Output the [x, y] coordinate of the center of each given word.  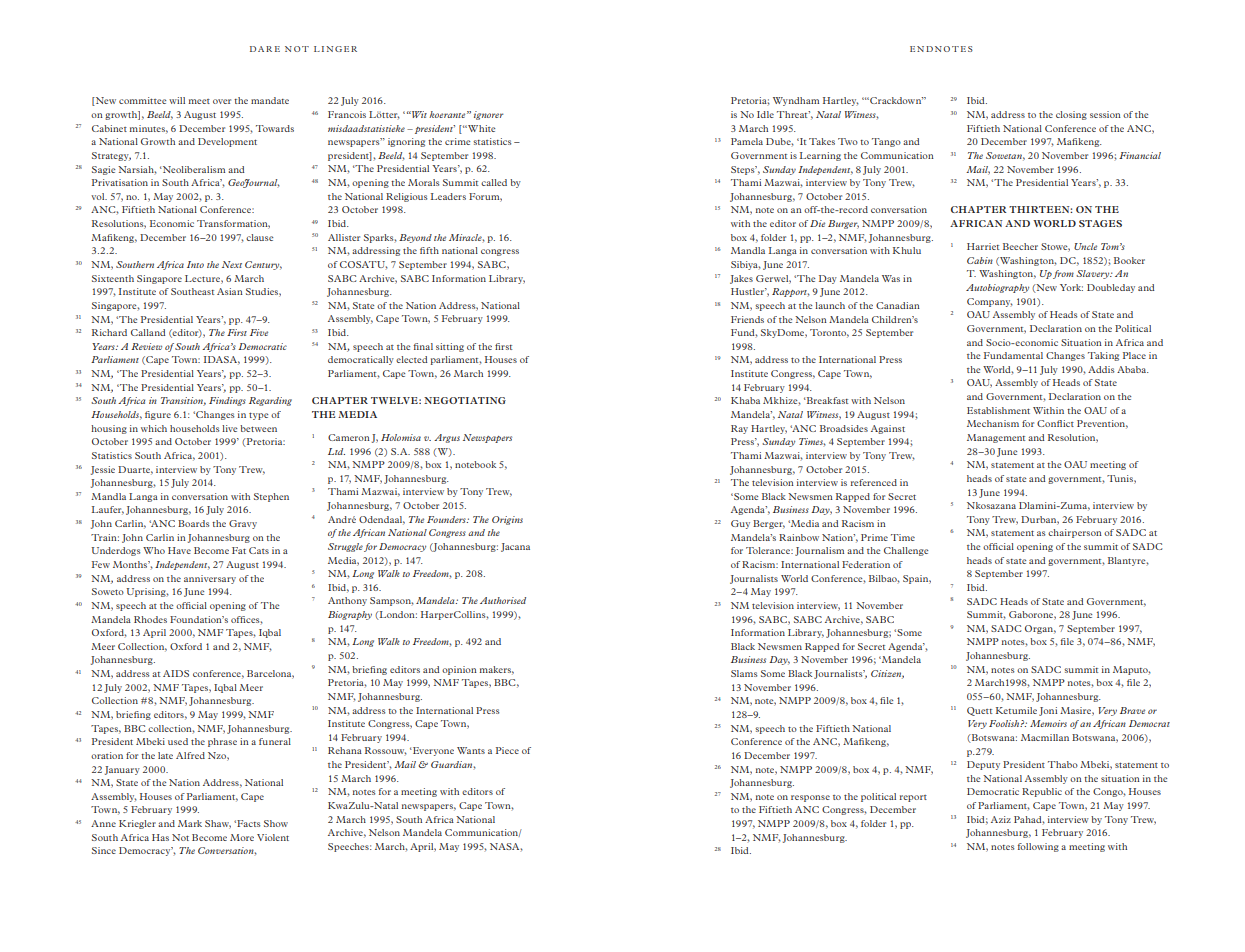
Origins [507, 520]
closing [1071, 115]
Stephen [271, 497]
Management [996, 438]
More [242, 837]
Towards [275, 128]
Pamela [747, 141]
